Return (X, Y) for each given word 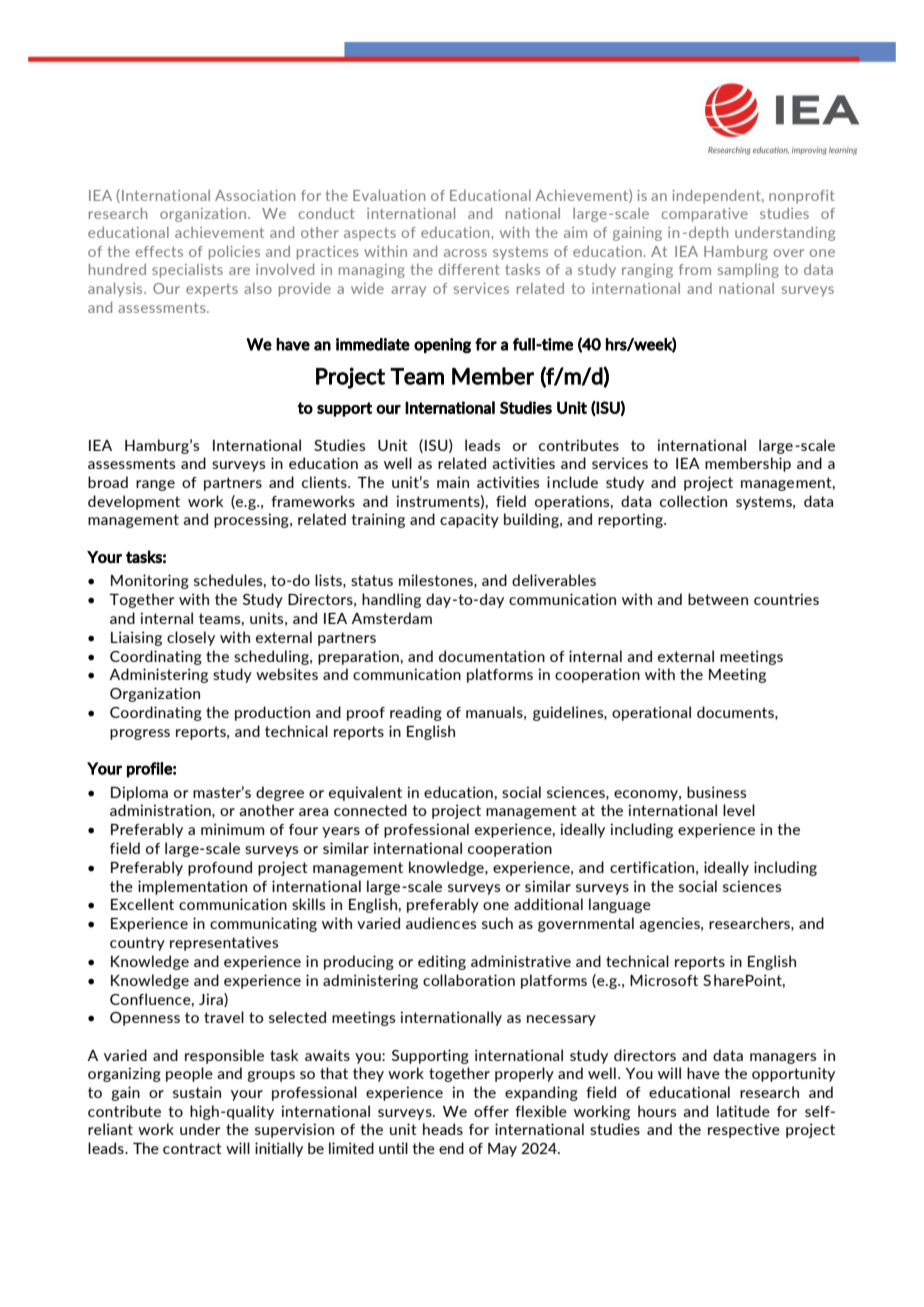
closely (191, 638)
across (465, 253)
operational (651, 713)
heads (443, 1129)
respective (744, 1130)
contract (192, 1148)
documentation (492, 656)
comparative (705, 215)
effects (159, 251)
